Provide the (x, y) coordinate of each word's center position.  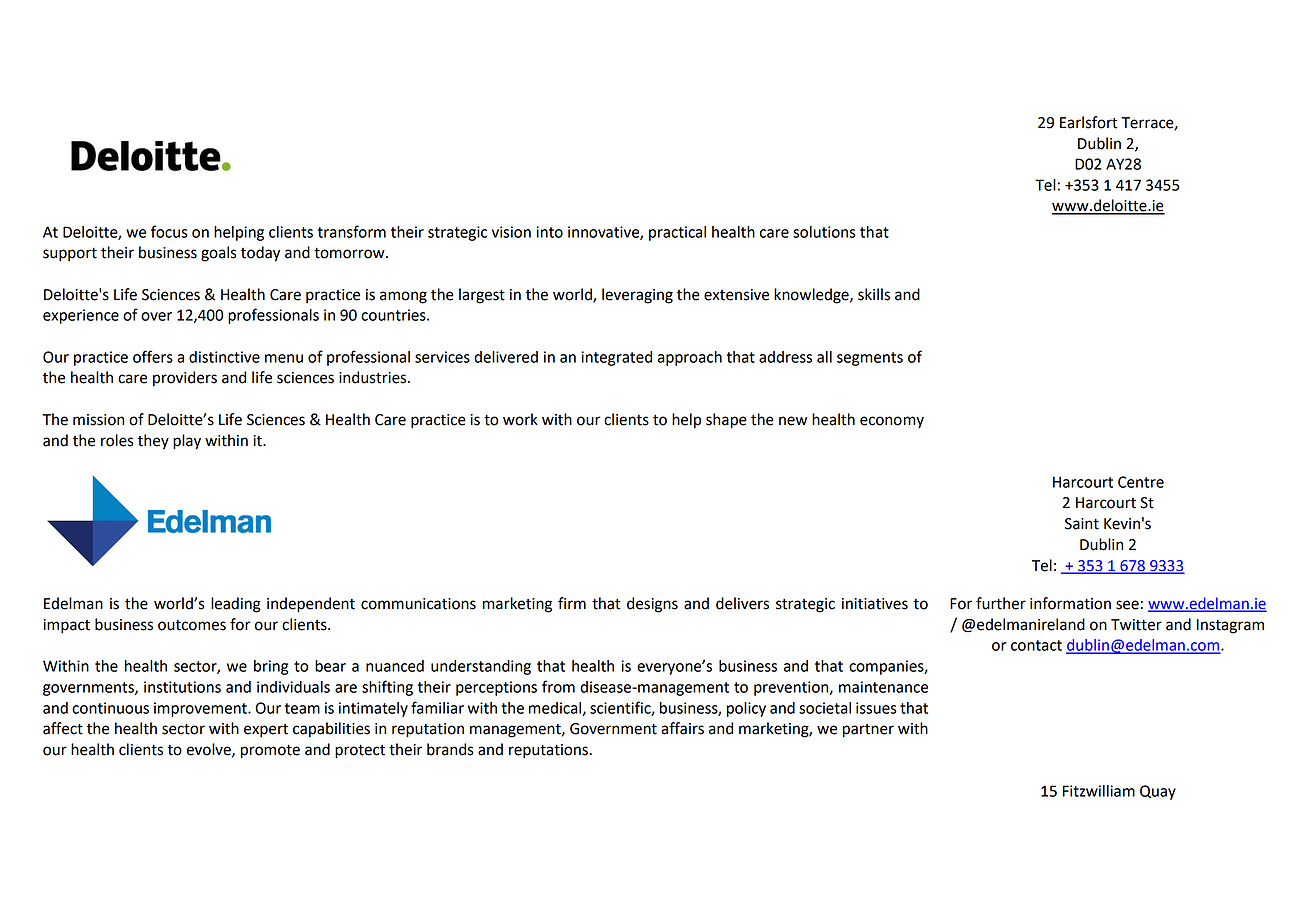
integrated (616, 358)
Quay (1158, 792)
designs (652, 605)
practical (677, 233)
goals (219, 254)
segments (870, 359)
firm (572, 603)
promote (270, 751)
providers (185, 379)
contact (1036, 645)
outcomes (192, 625)
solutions (824, 232)
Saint (1082, 524)
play (187, 442)
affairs (682, 728)
